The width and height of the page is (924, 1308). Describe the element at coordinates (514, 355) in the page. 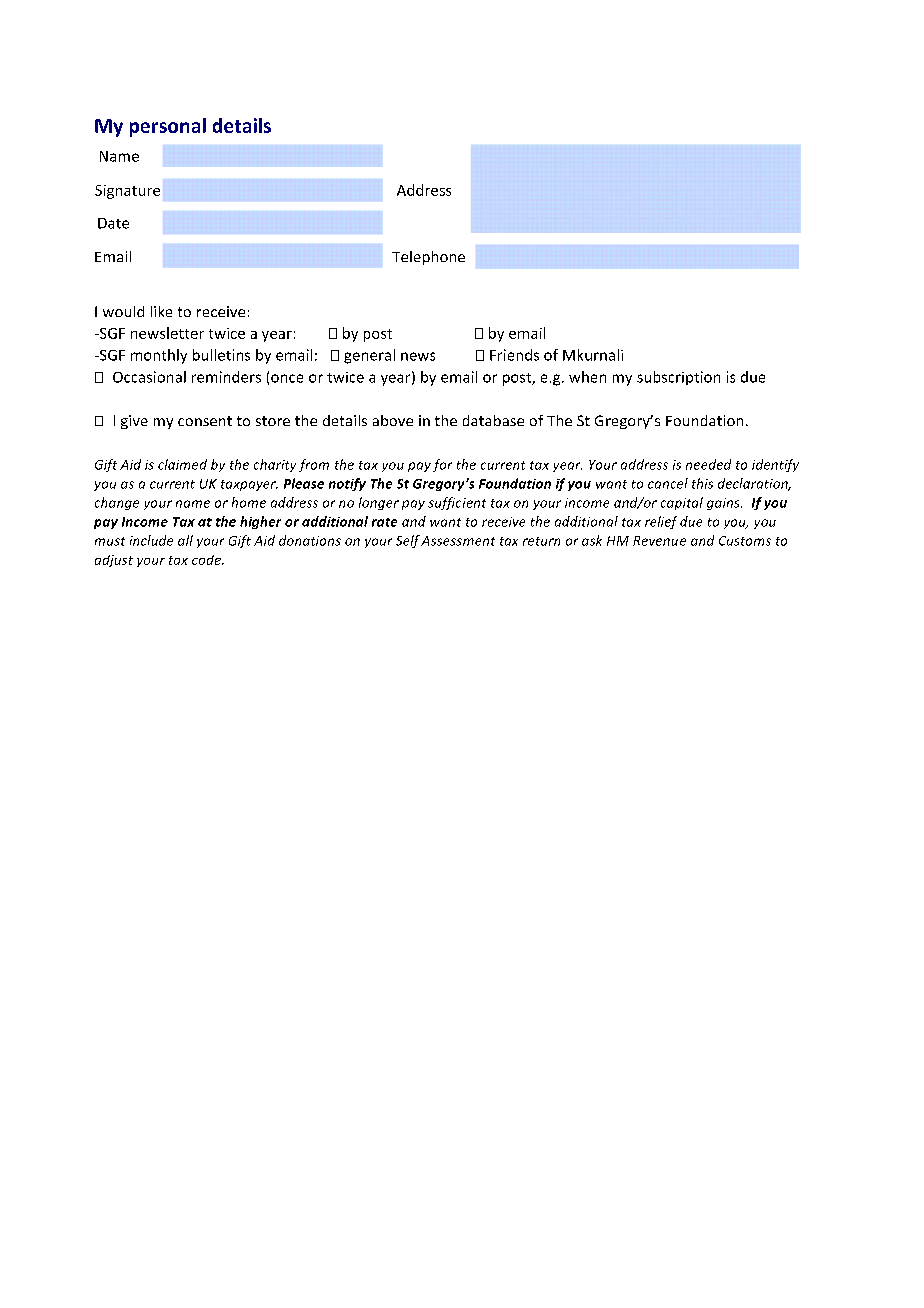

I see `Friends` at that location.
